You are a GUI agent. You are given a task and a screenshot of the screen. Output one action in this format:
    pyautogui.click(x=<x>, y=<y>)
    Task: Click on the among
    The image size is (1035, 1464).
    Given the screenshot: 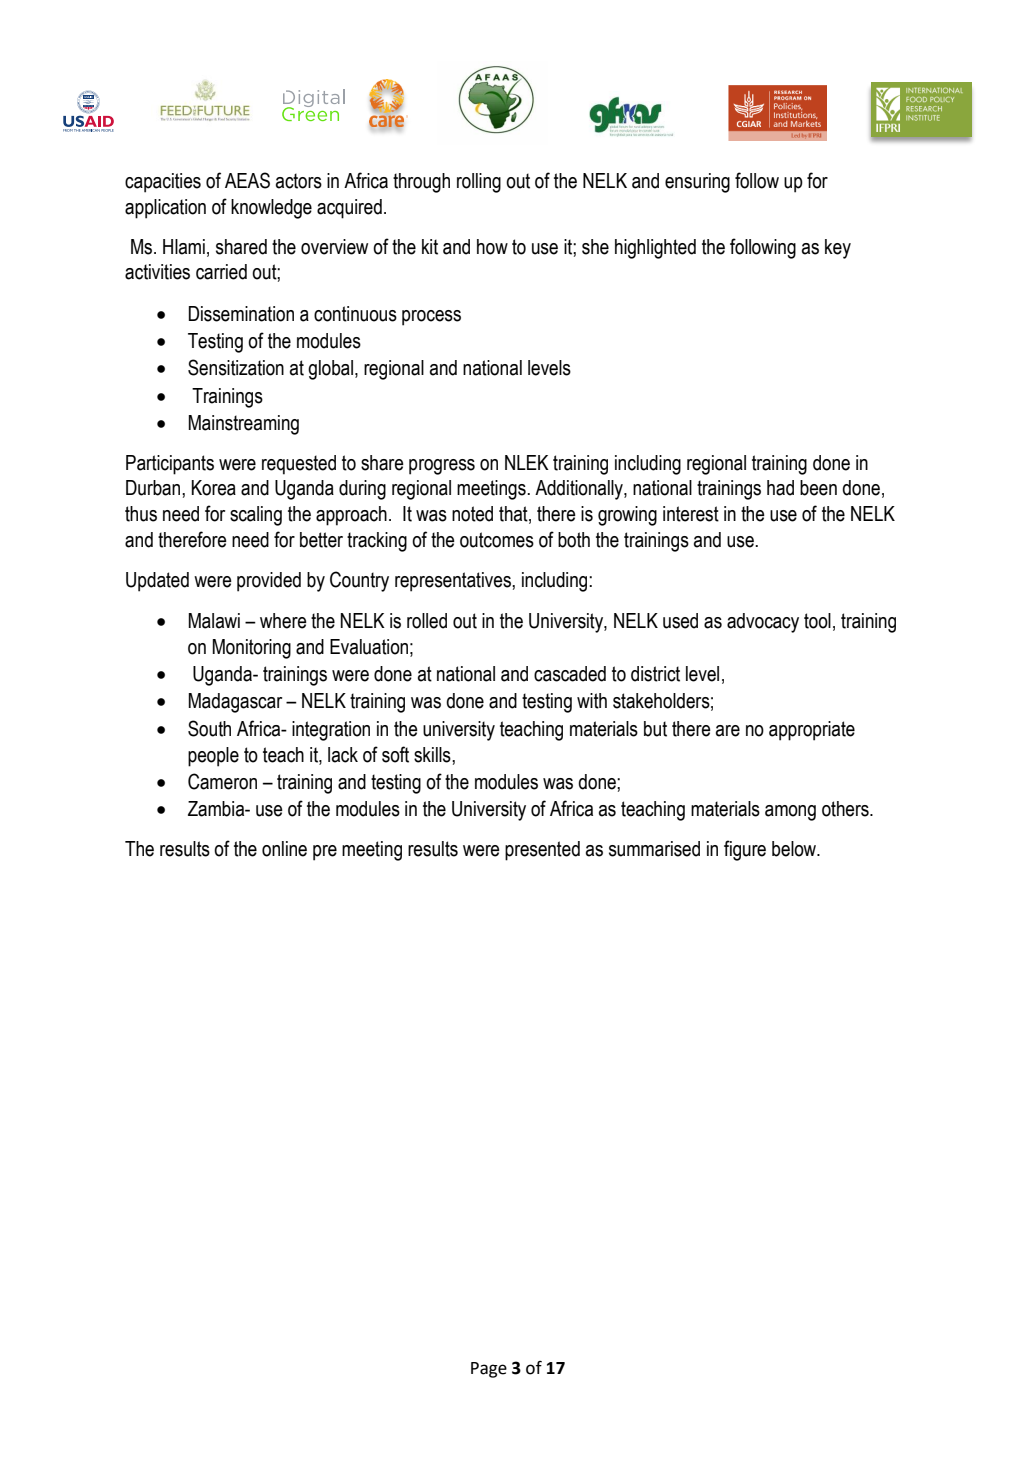 What is the action you would take?
    pyautogui.click(x=790, y=813)
